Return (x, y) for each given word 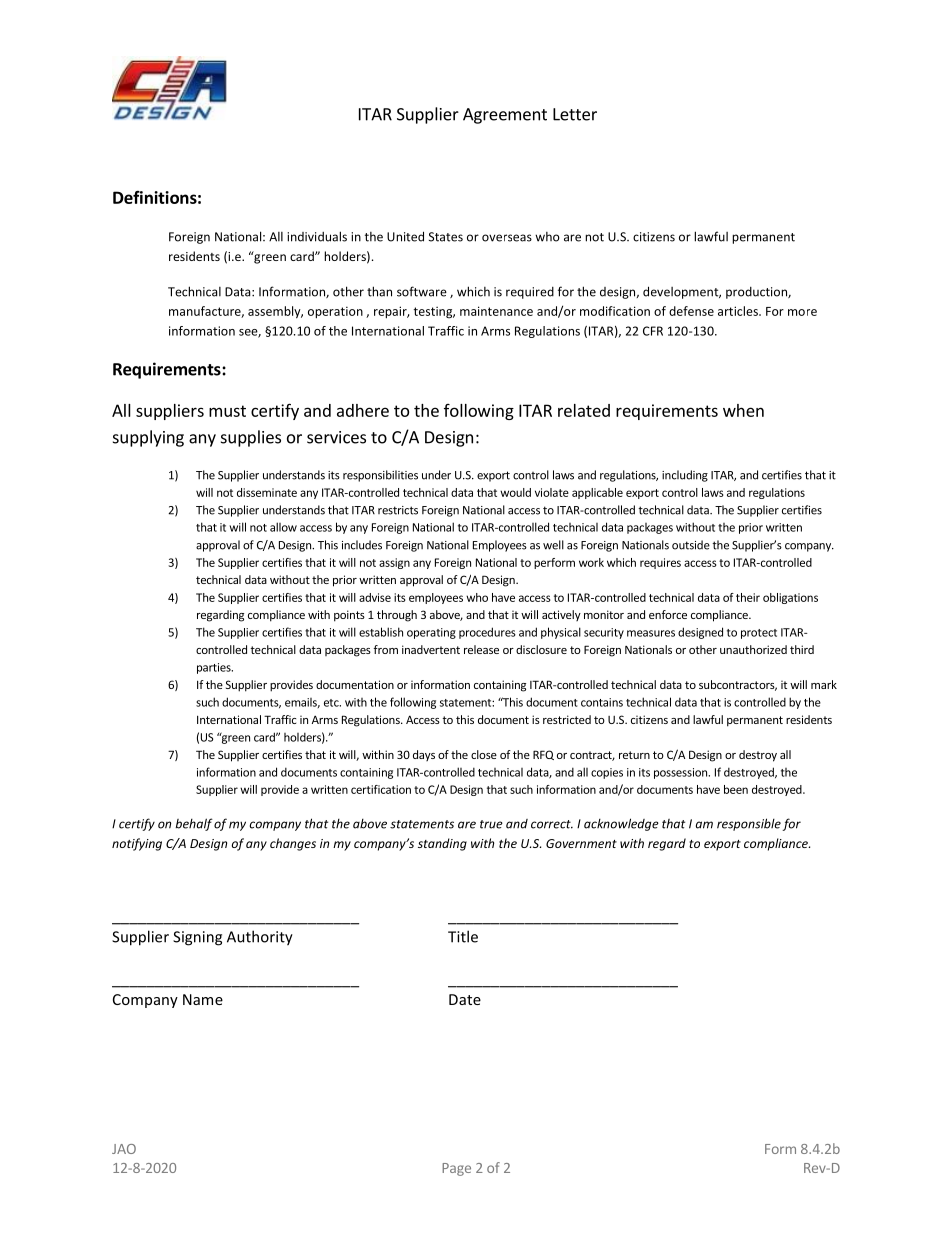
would (515, 492)
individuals (317, 236)
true (491, 824)
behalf (194, 824)
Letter (575, 114)
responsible (749, 824)
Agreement (505, 116)
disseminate (267, 492)
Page (456, 1169)
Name (203, 999)
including (685, 476)
